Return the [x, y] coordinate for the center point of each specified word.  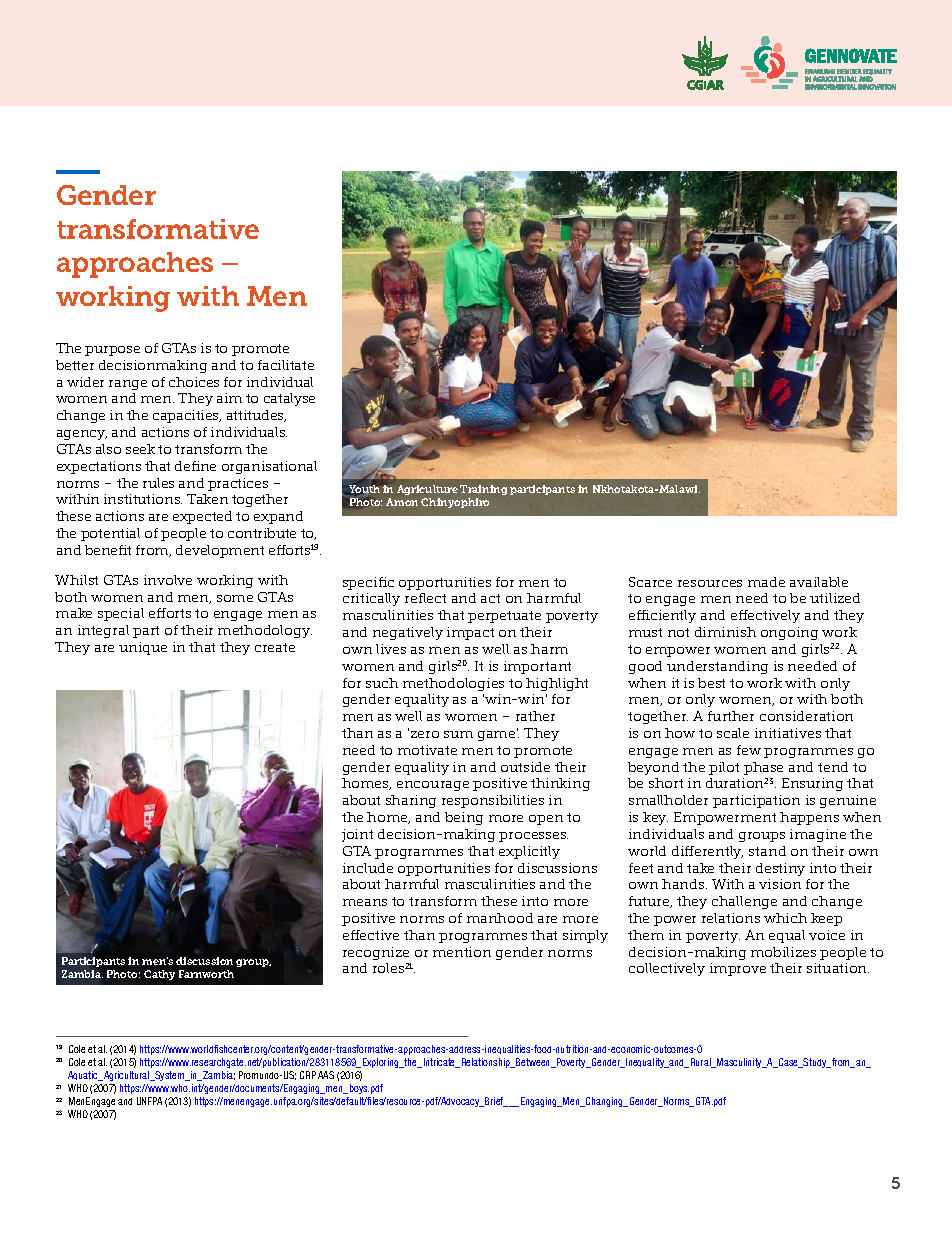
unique [143, 648]
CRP [308, 1075]
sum [458, 734]
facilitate [286, 365]
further [731, 716]
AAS [326, 1075]
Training [483, 492]
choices [194, 382]
